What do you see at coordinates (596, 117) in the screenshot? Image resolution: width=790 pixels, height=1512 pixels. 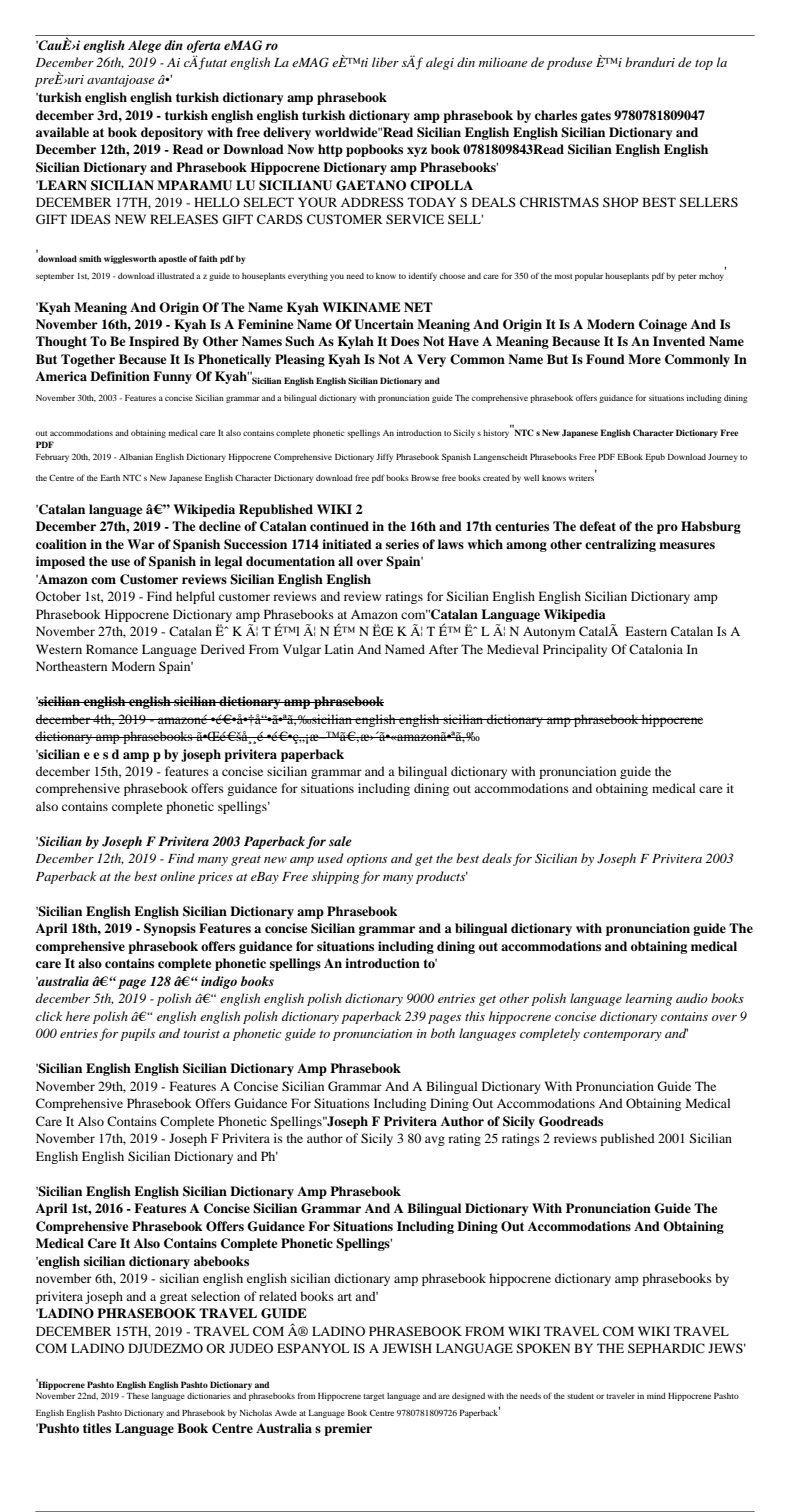 I see `gates` at bounding box center [596, 117].
